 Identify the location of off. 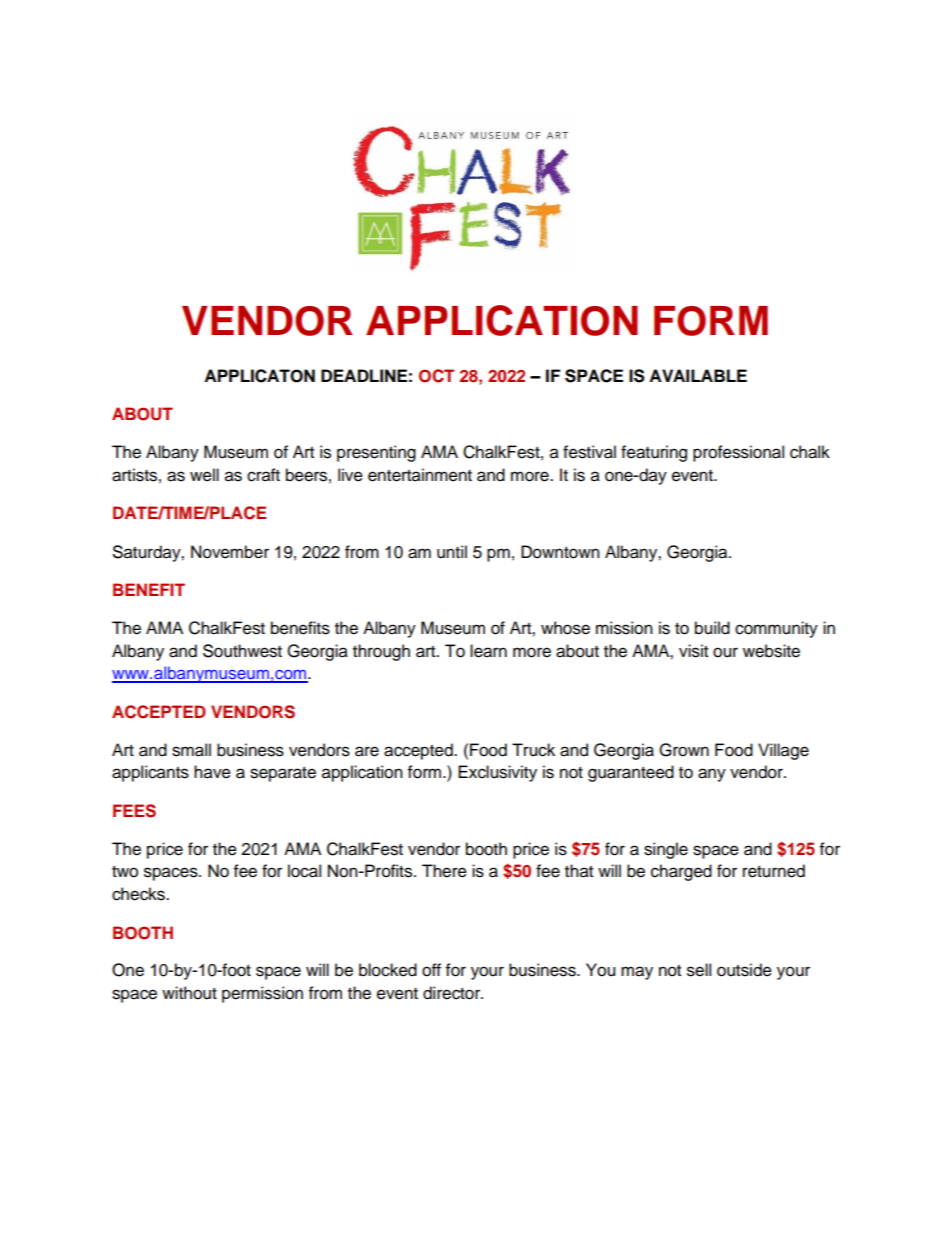
(431, 970).
